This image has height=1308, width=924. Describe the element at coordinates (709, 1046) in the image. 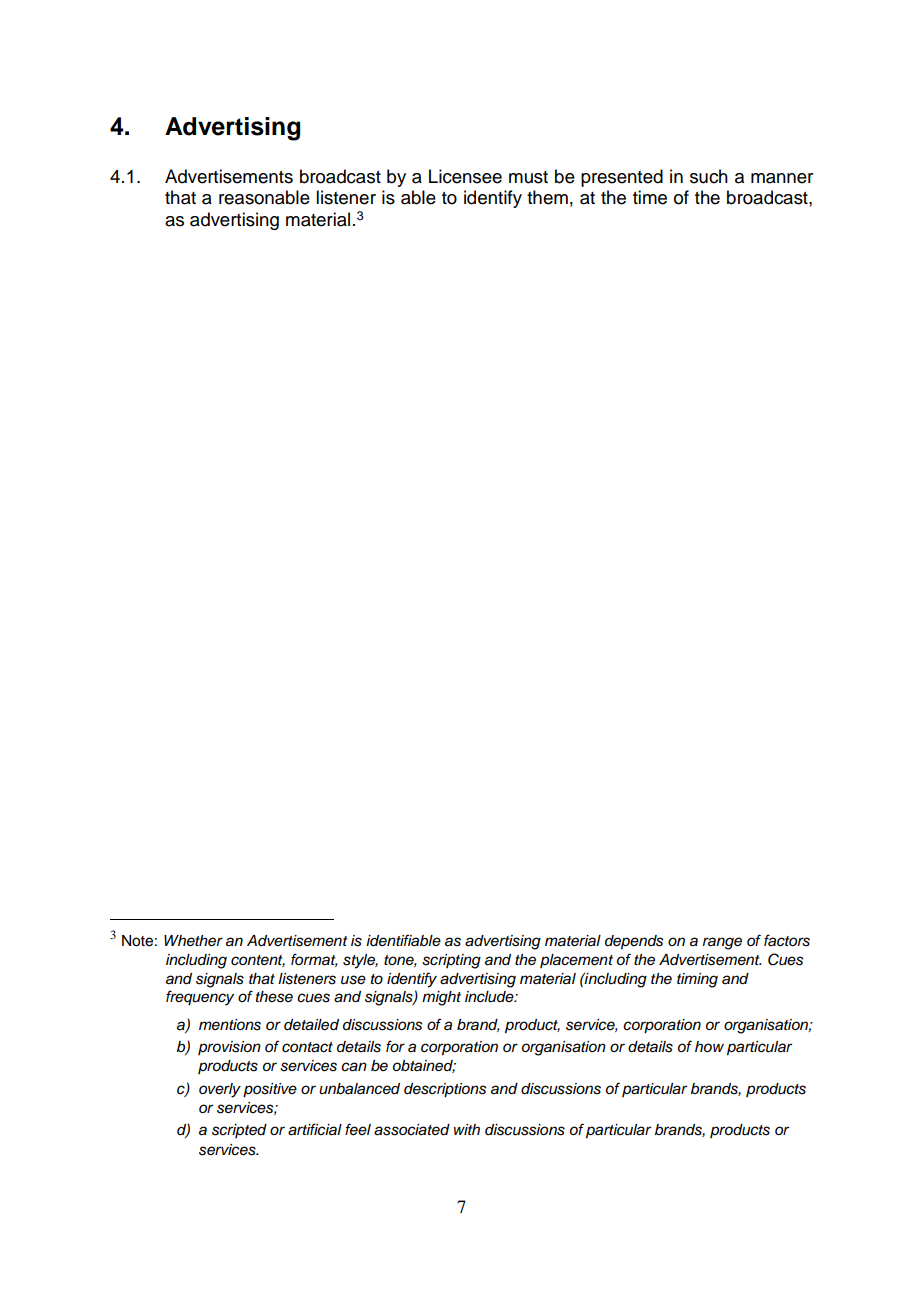

I see `how` at that location.
